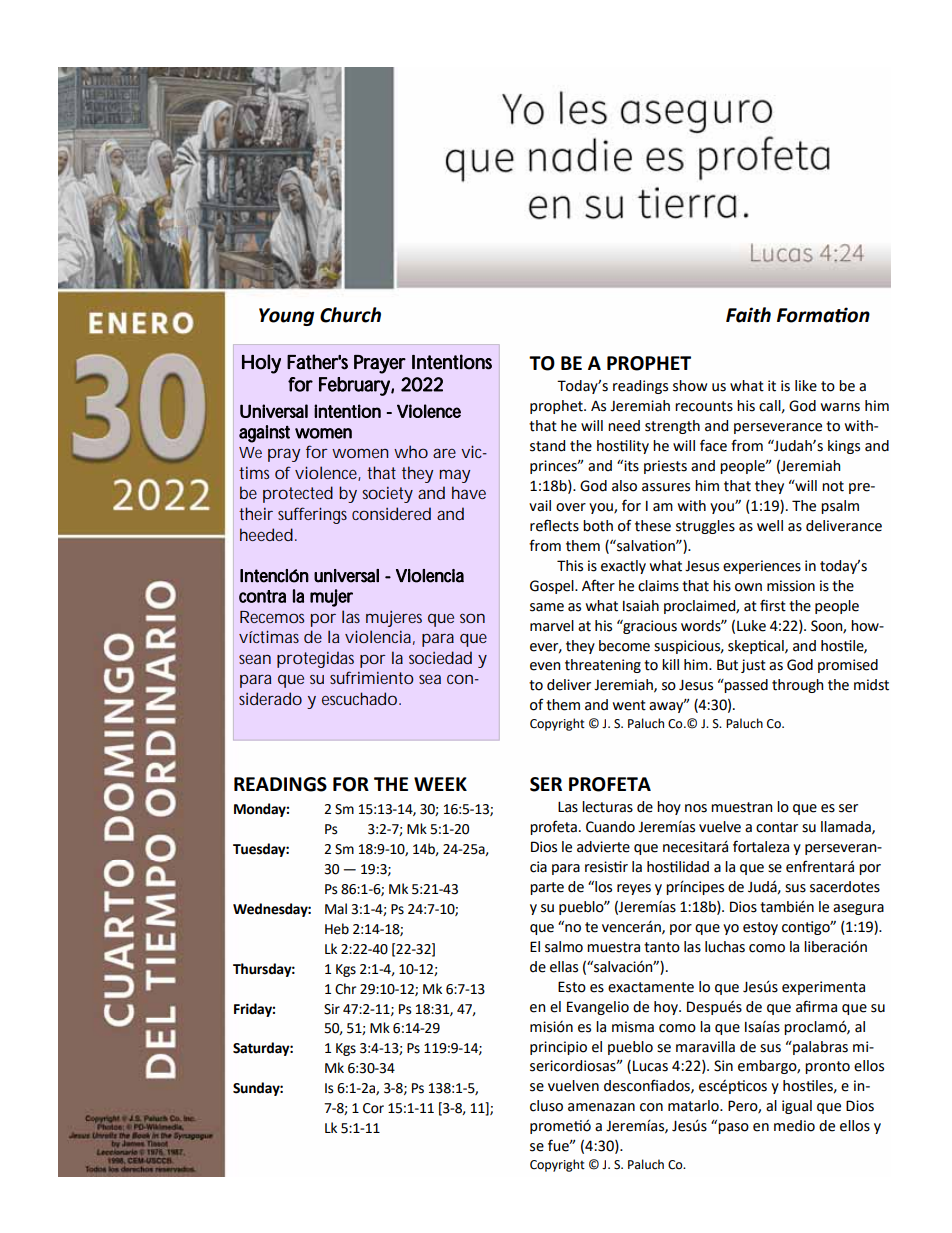  What do you see at coordinates (748, 315) in the document?
I see `Faith` at bounding box center [748, 315].
